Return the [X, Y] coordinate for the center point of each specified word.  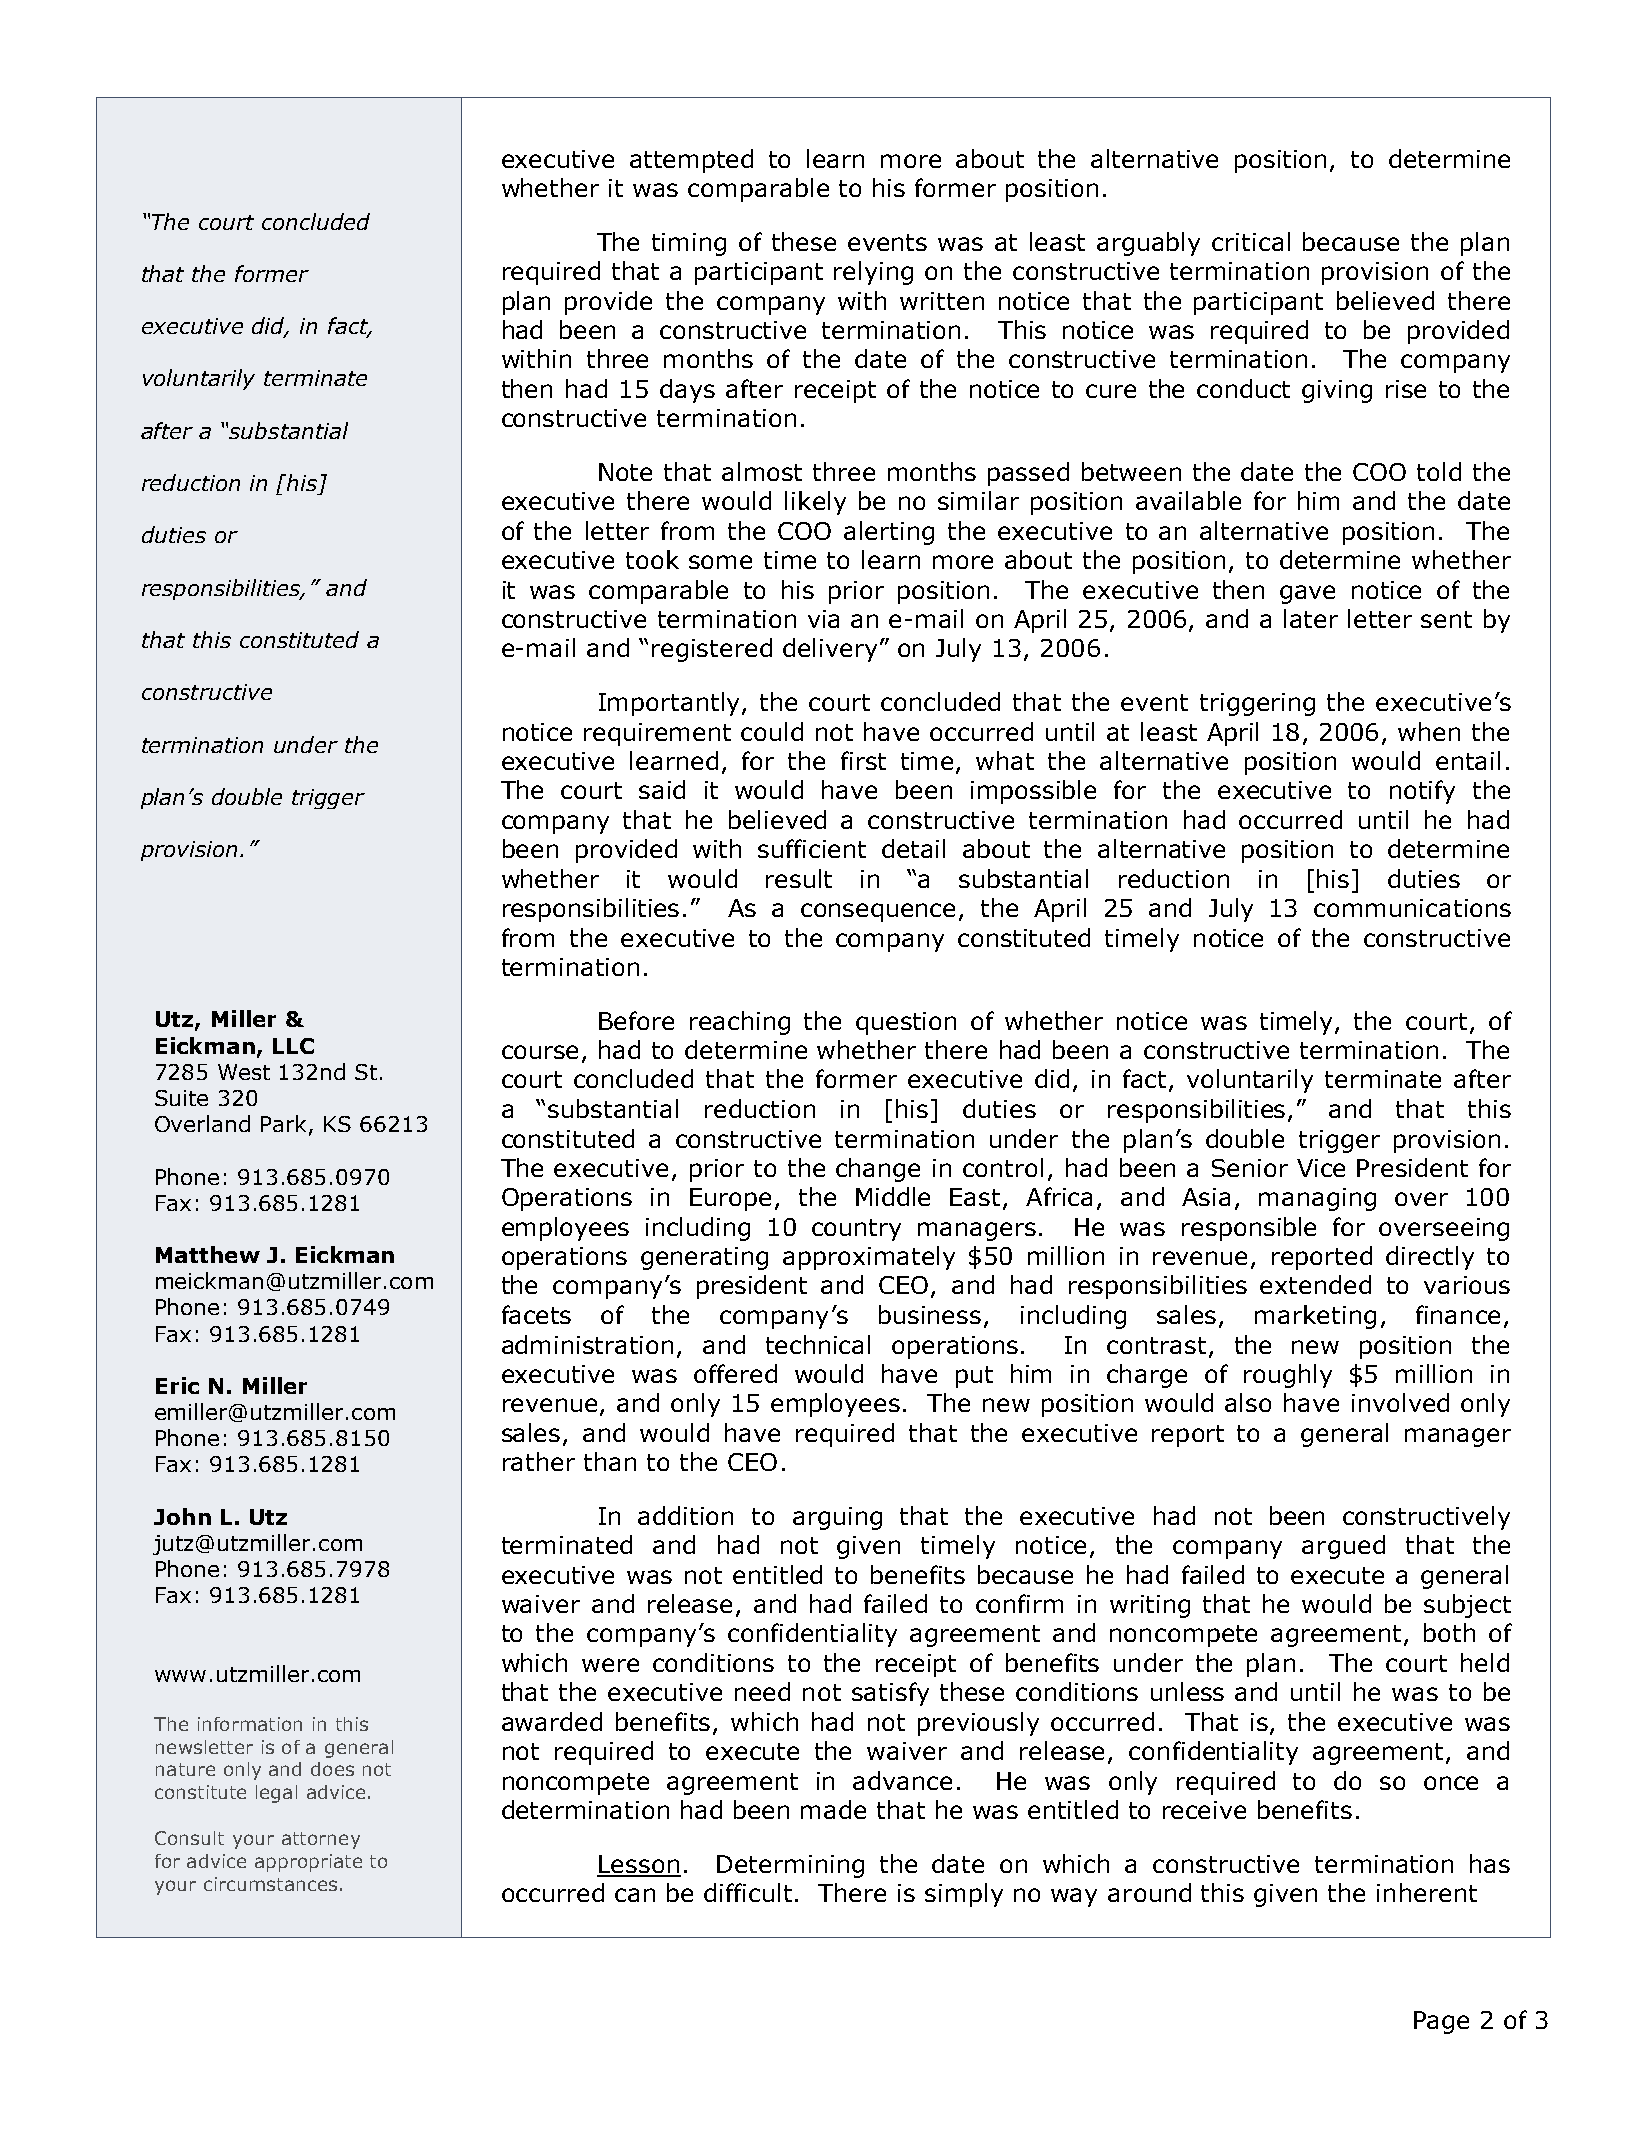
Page [1441, 2022]
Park [285, 1125]
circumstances [270, 1884]
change [878, 1170]
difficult [748, 1892]
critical [1251, 241]
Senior [1250, 1168]
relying [873, 273]
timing [689, 244]
